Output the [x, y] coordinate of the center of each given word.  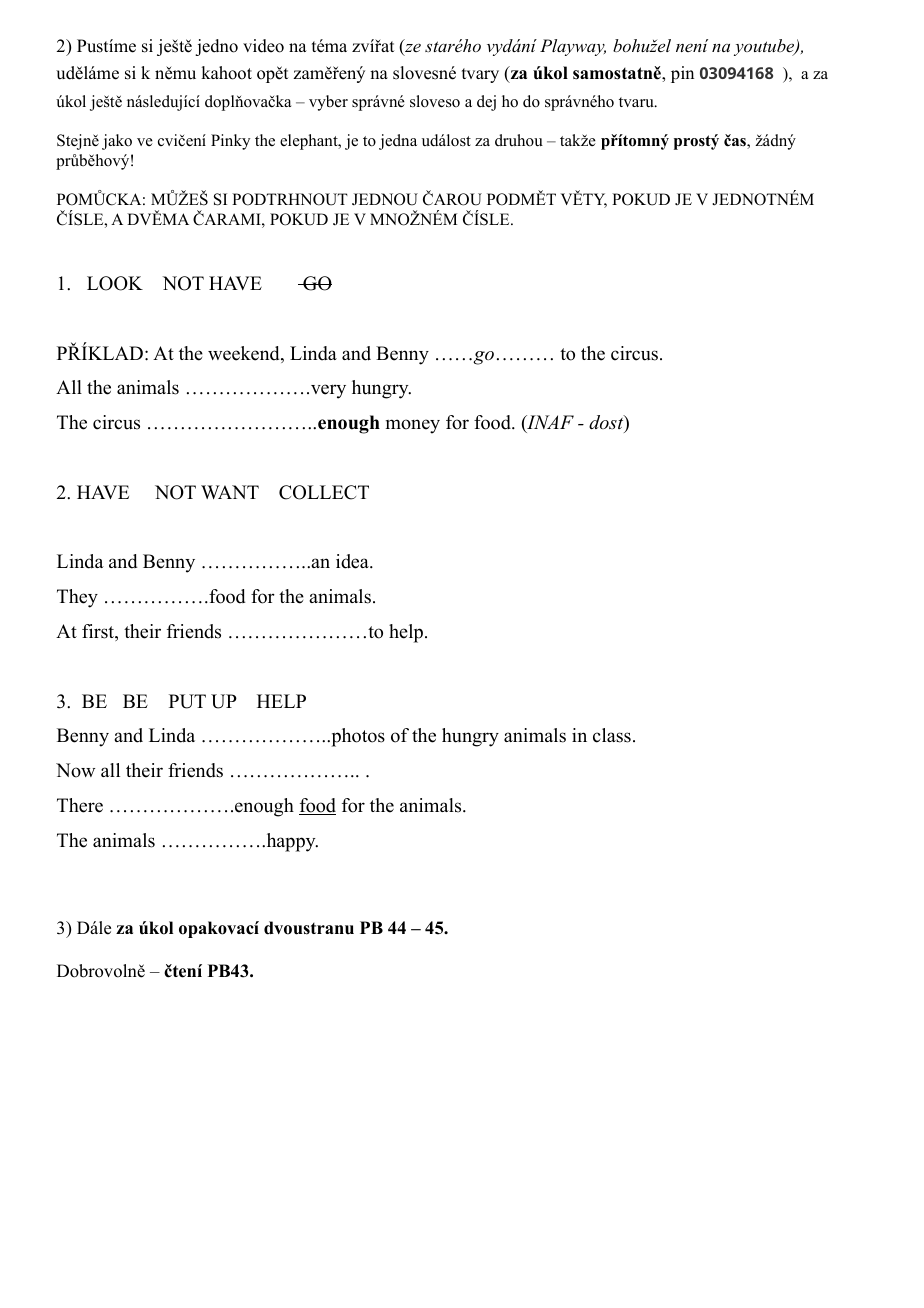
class [612, 735]
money [413, 426]
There [80, 805]
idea [353, 561]
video [263, 46]
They [77, 598]
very [327, 391]
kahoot [226, 73]
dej [486, 103]
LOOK [115, 283]
